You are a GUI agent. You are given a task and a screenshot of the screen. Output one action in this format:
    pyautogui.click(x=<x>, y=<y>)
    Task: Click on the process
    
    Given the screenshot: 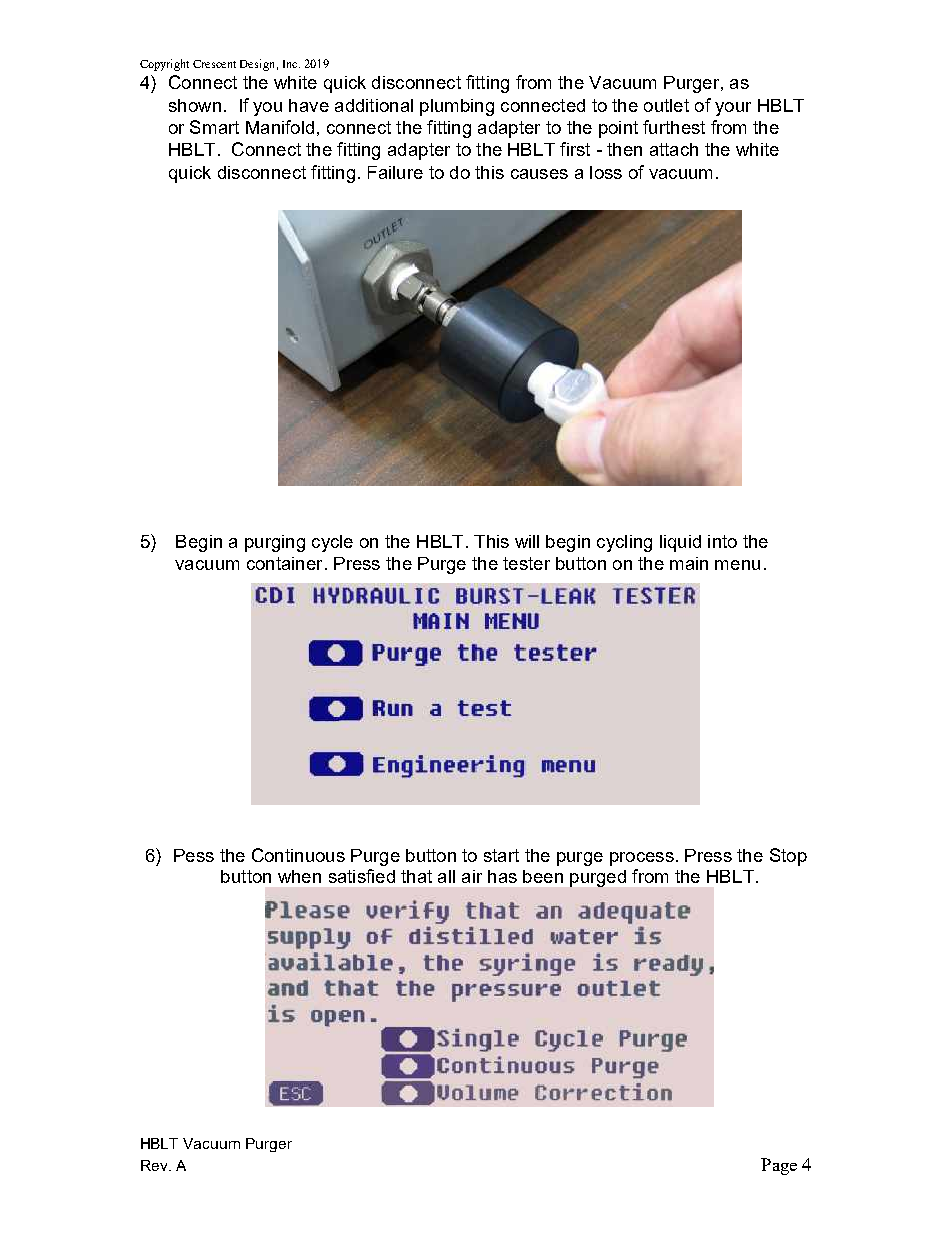 What is the action you would take?
    pyautogui.click(x=642, y=859)
